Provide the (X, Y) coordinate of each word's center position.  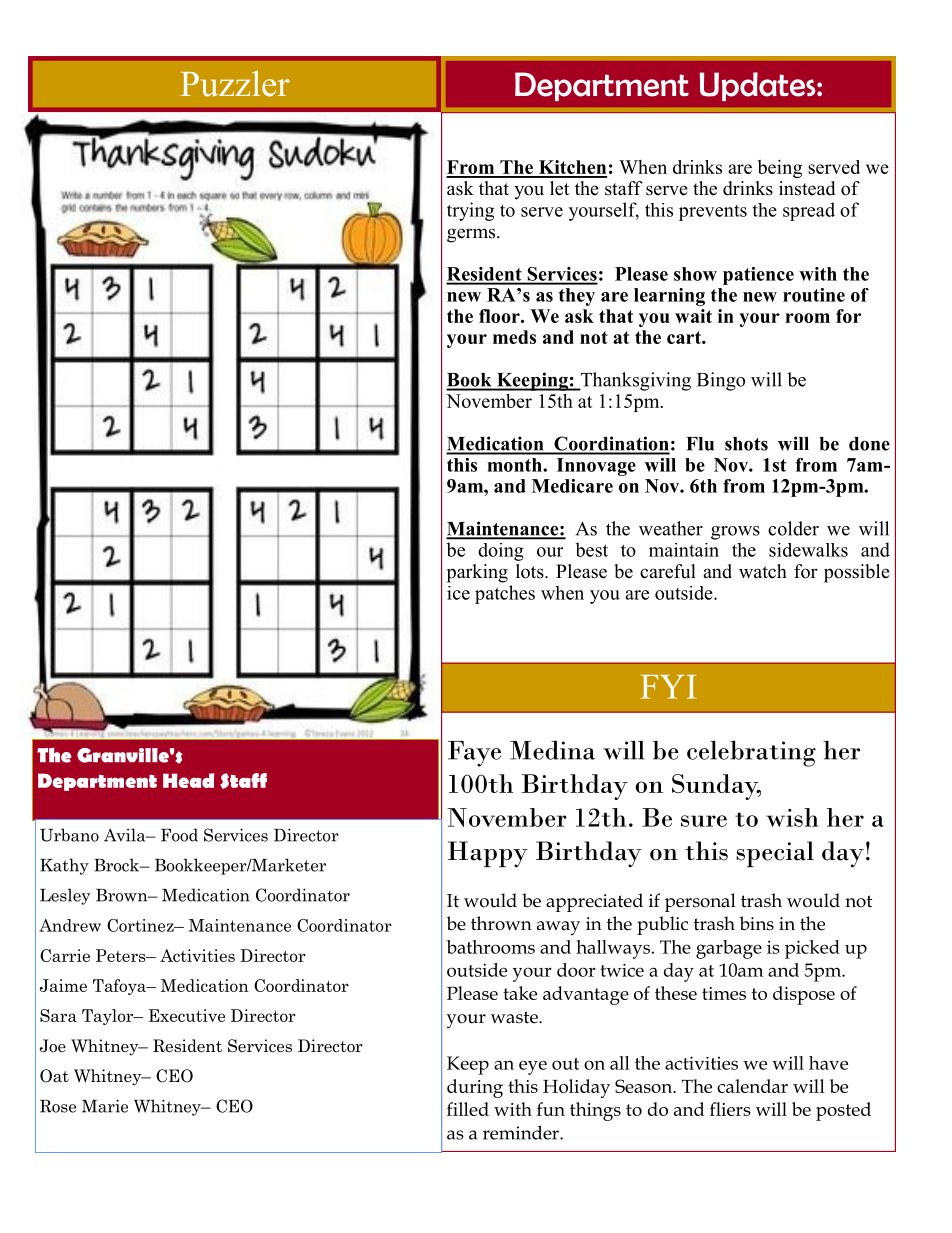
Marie (105, 1106)
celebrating (751, 753)
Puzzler (235, 84)
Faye (474, 754)
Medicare (572, 486)
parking (477, 573)
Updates (758, 86)
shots (746, 444)
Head (188, 780)
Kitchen (572, 168)
